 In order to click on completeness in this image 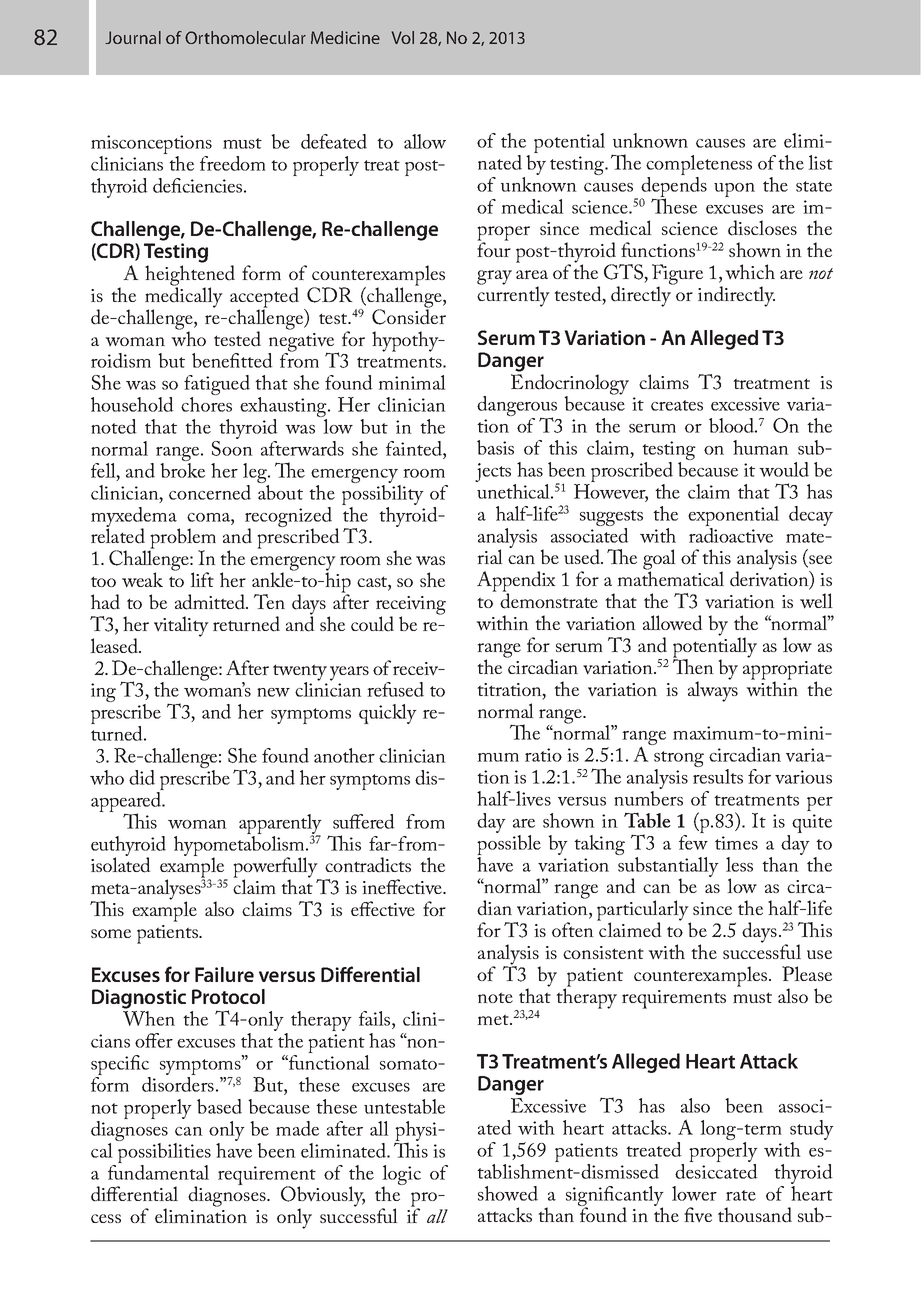, I will do `click(699, 166)`.
